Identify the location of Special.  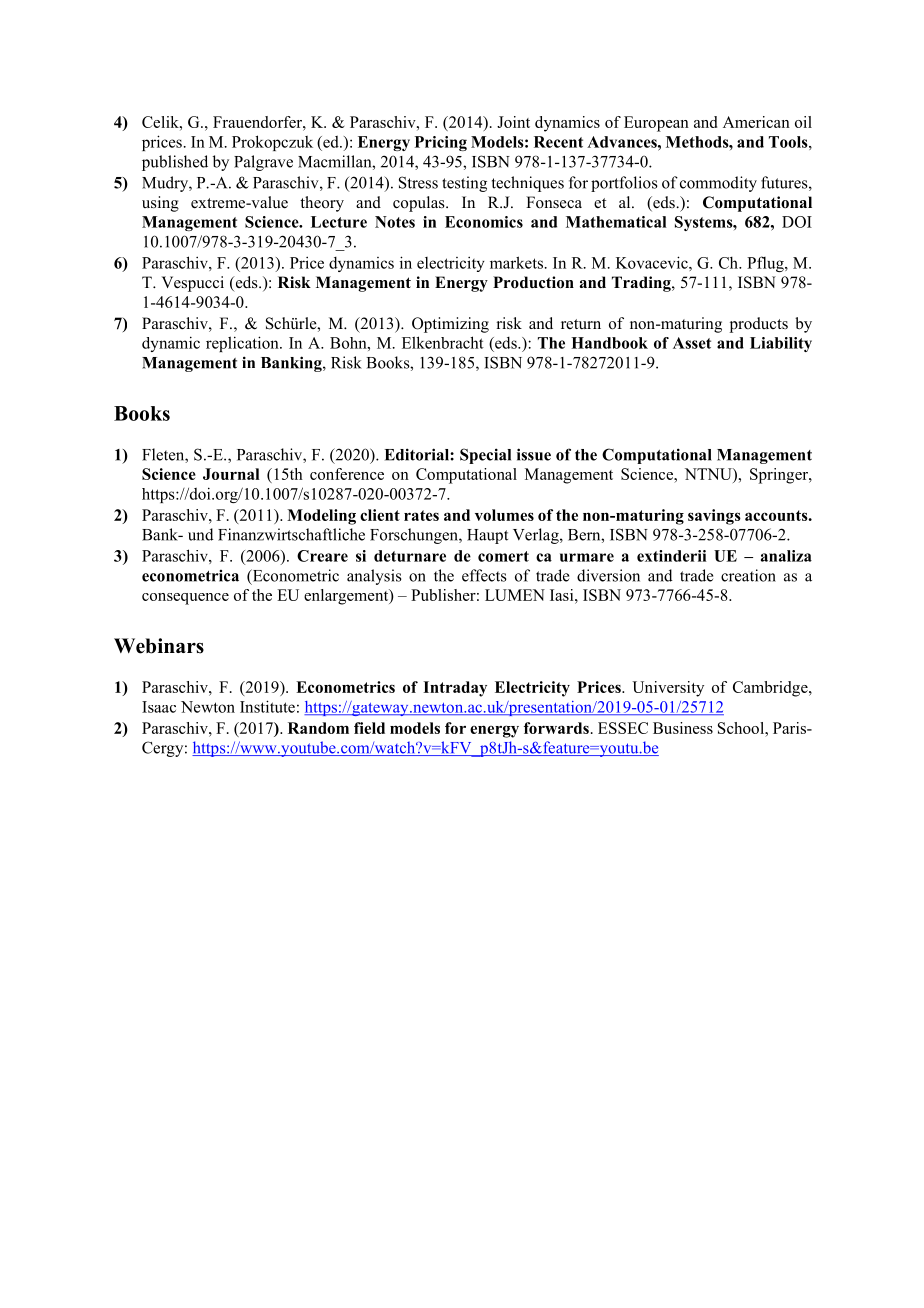
(485, 456).
